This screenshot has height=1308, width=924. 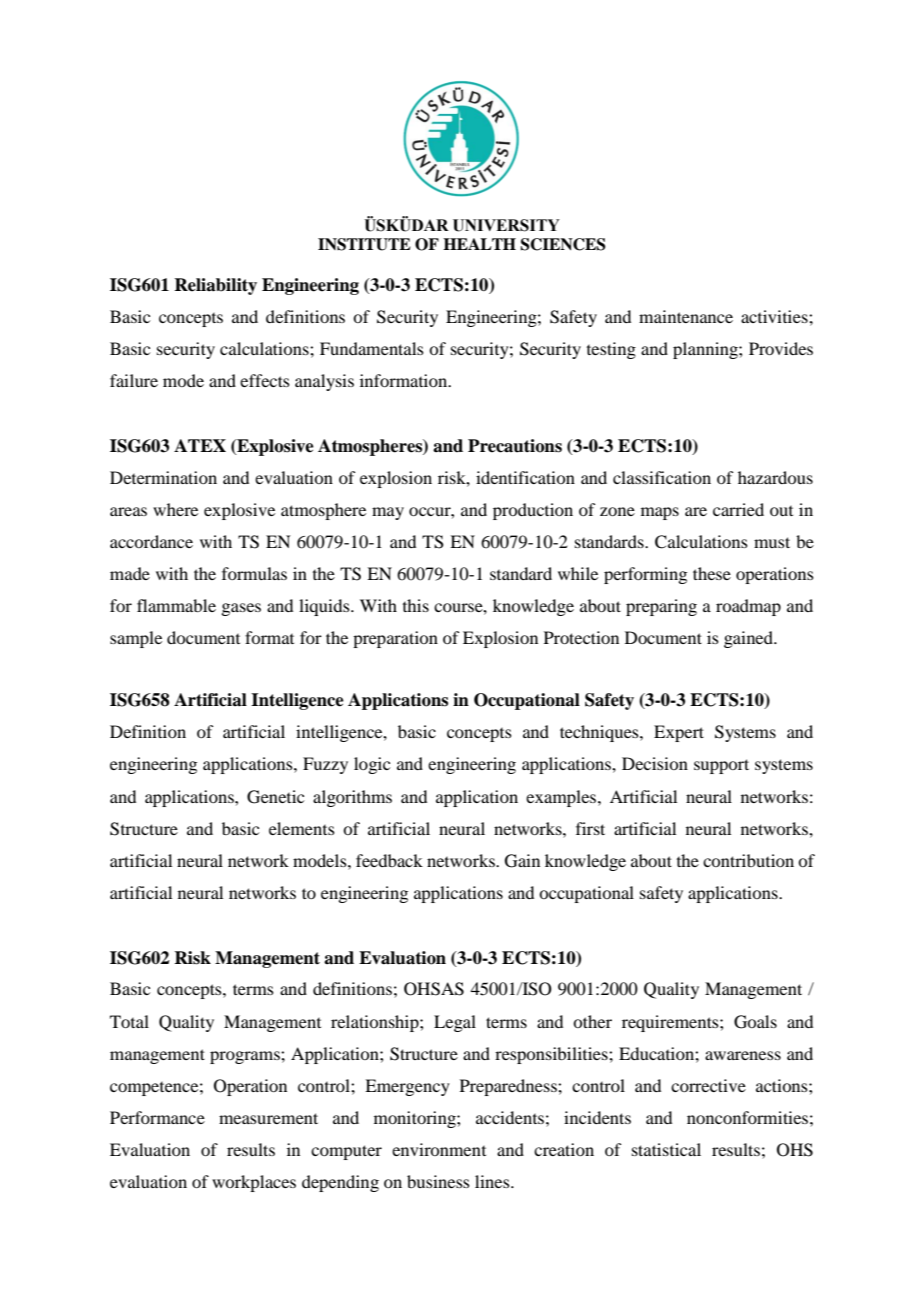 I want to click on maintenance, so click(x=686, y=316).
